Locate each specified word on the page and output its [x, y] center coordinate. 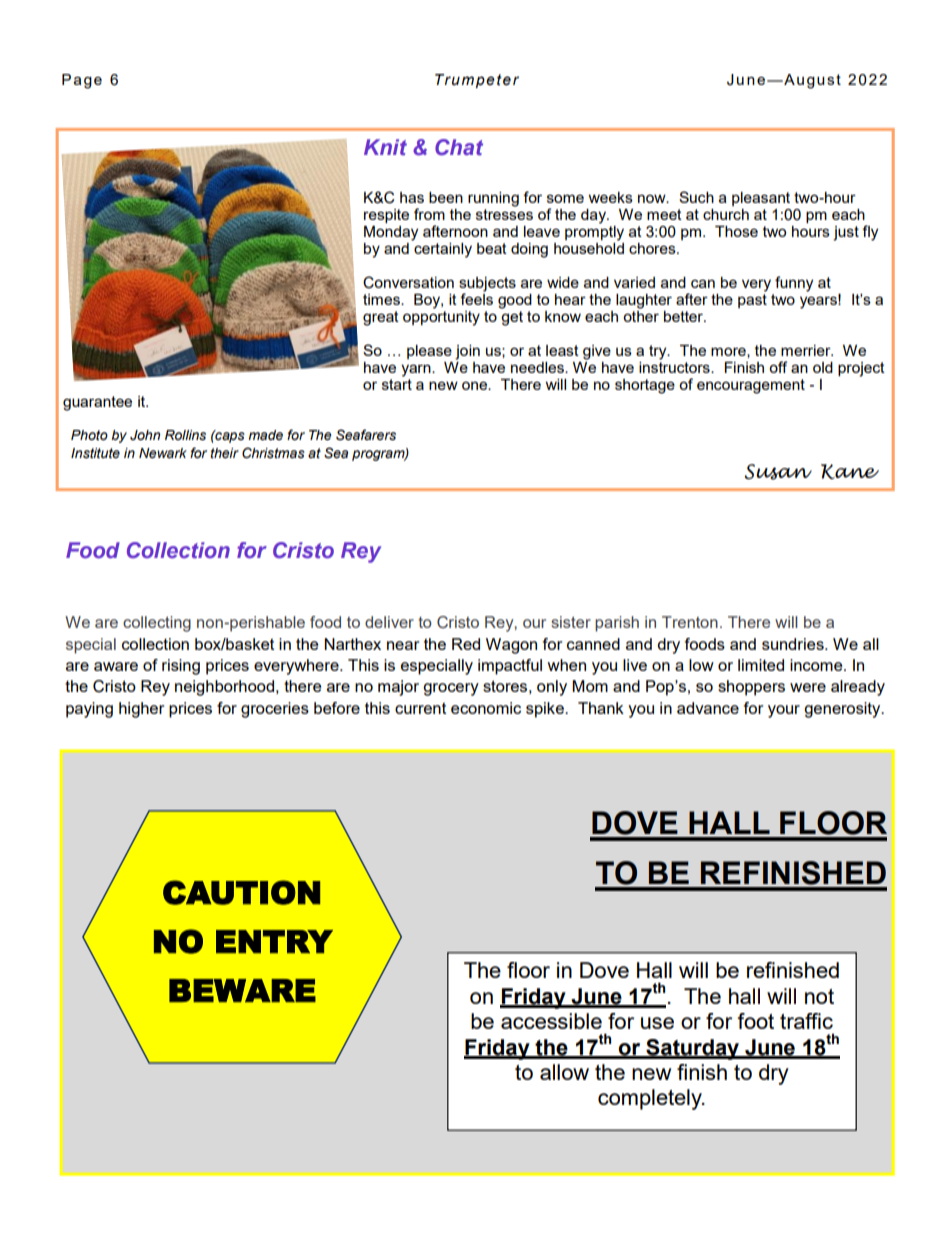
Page [82, 81]
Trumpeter [477, 81]
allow [564, 1072]
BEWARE [242, 990]
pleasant [761, 199]
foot [755, 1021]
